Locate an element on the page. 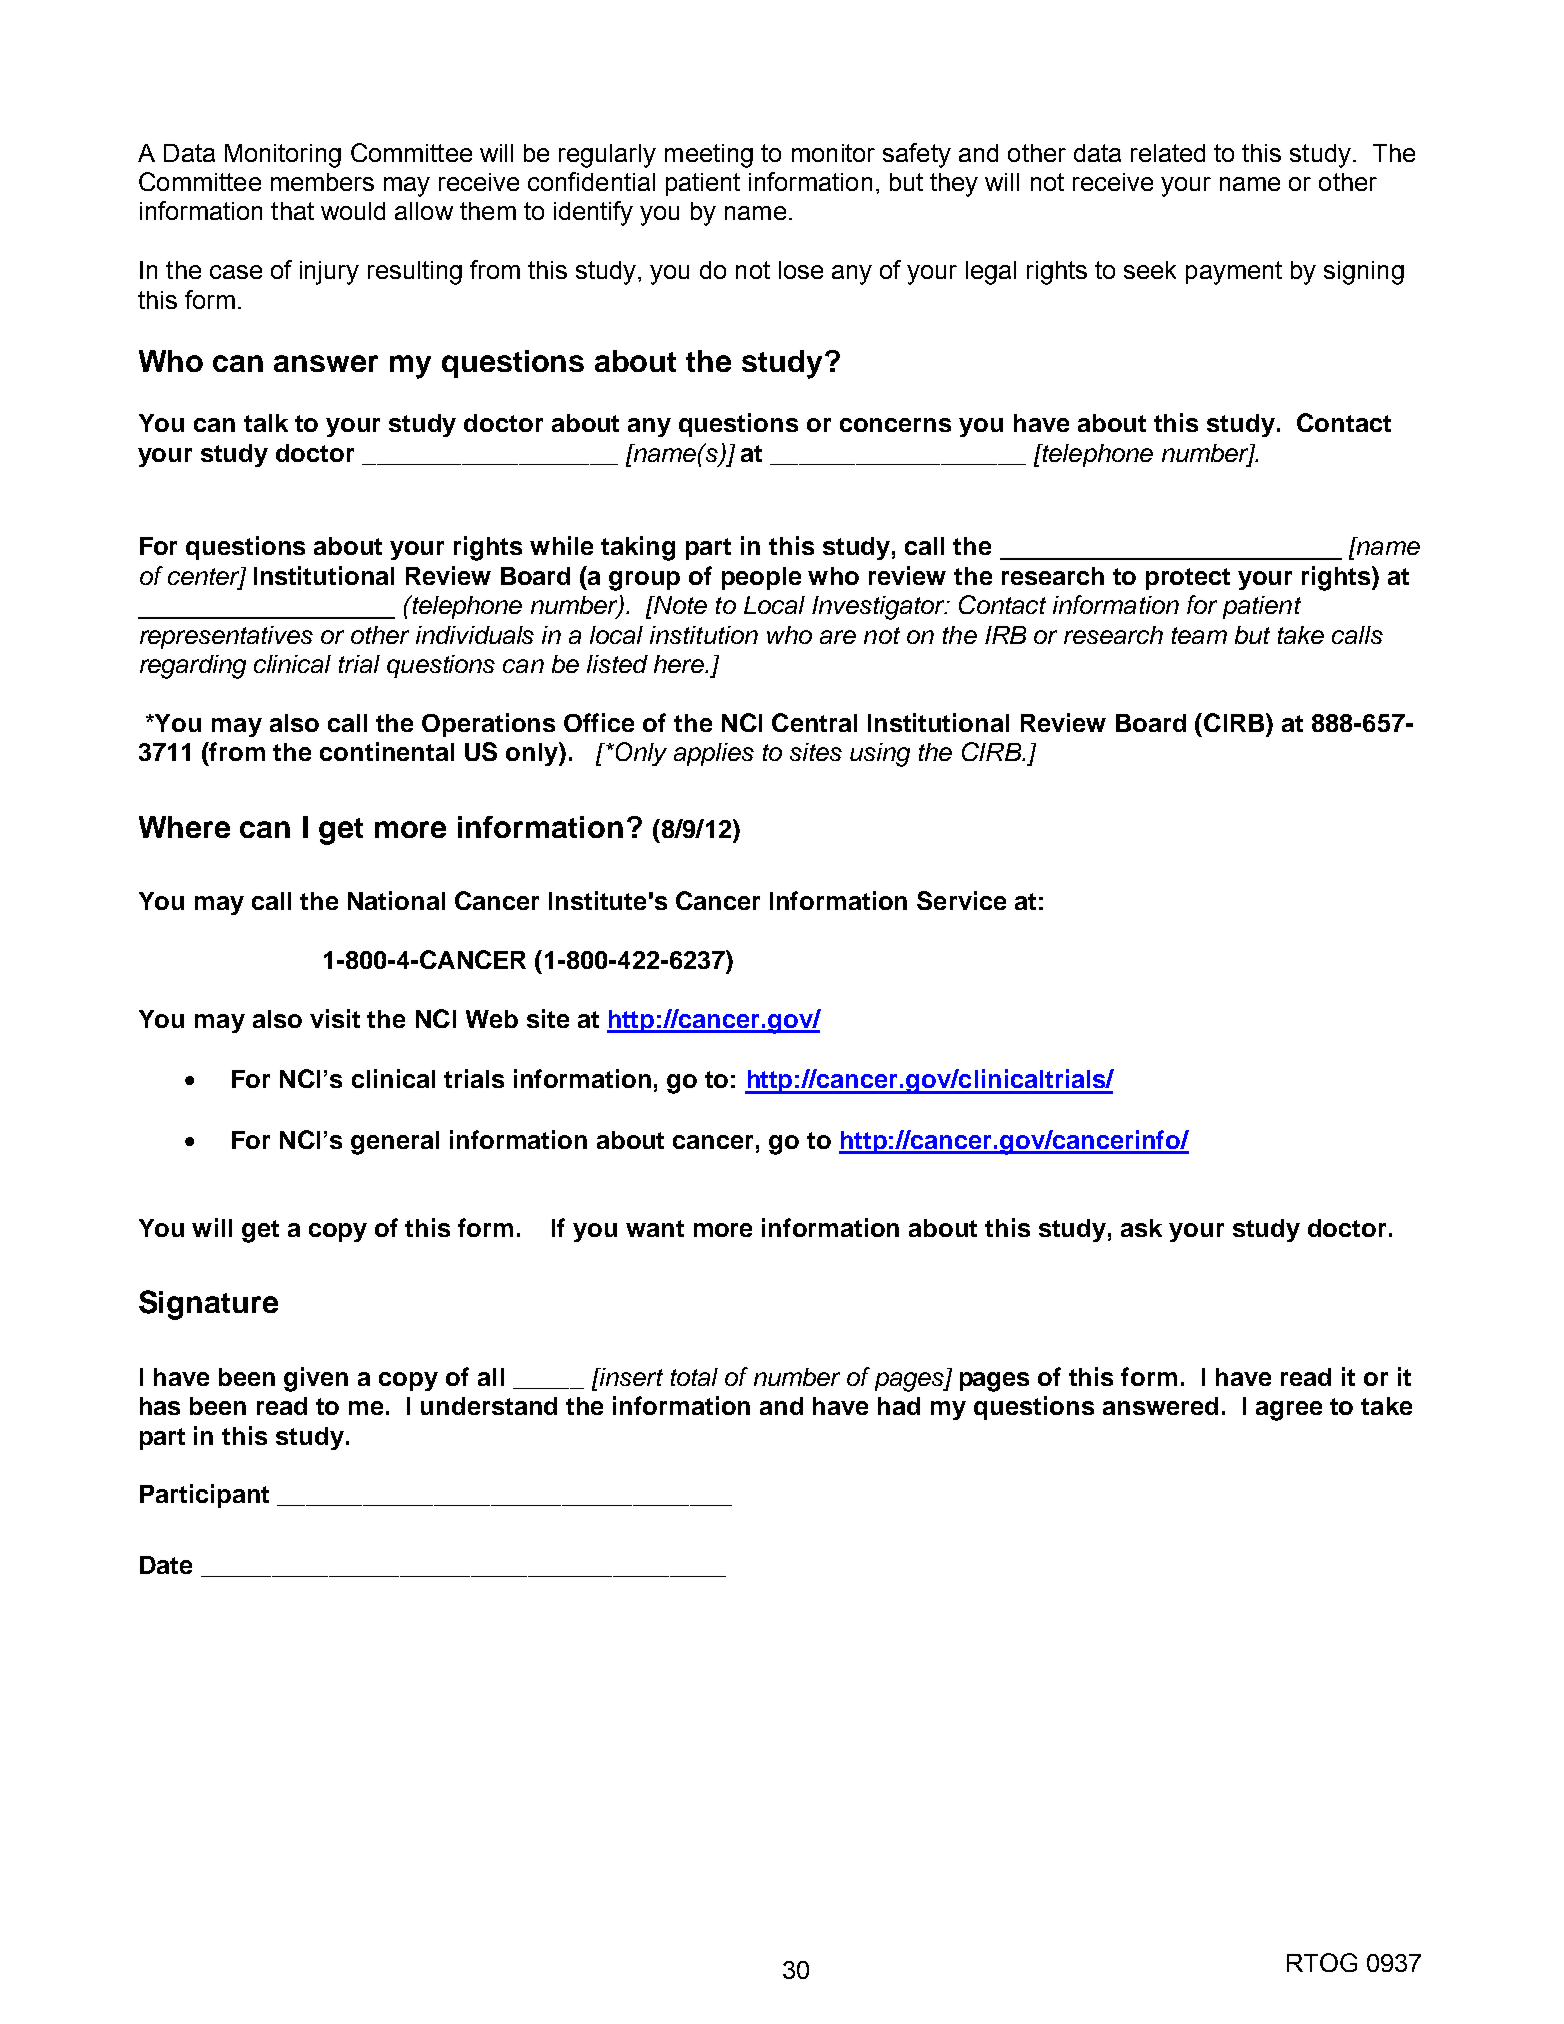 This image has width=1564, height=2024. representatives is located at coordinates (226, 637).
